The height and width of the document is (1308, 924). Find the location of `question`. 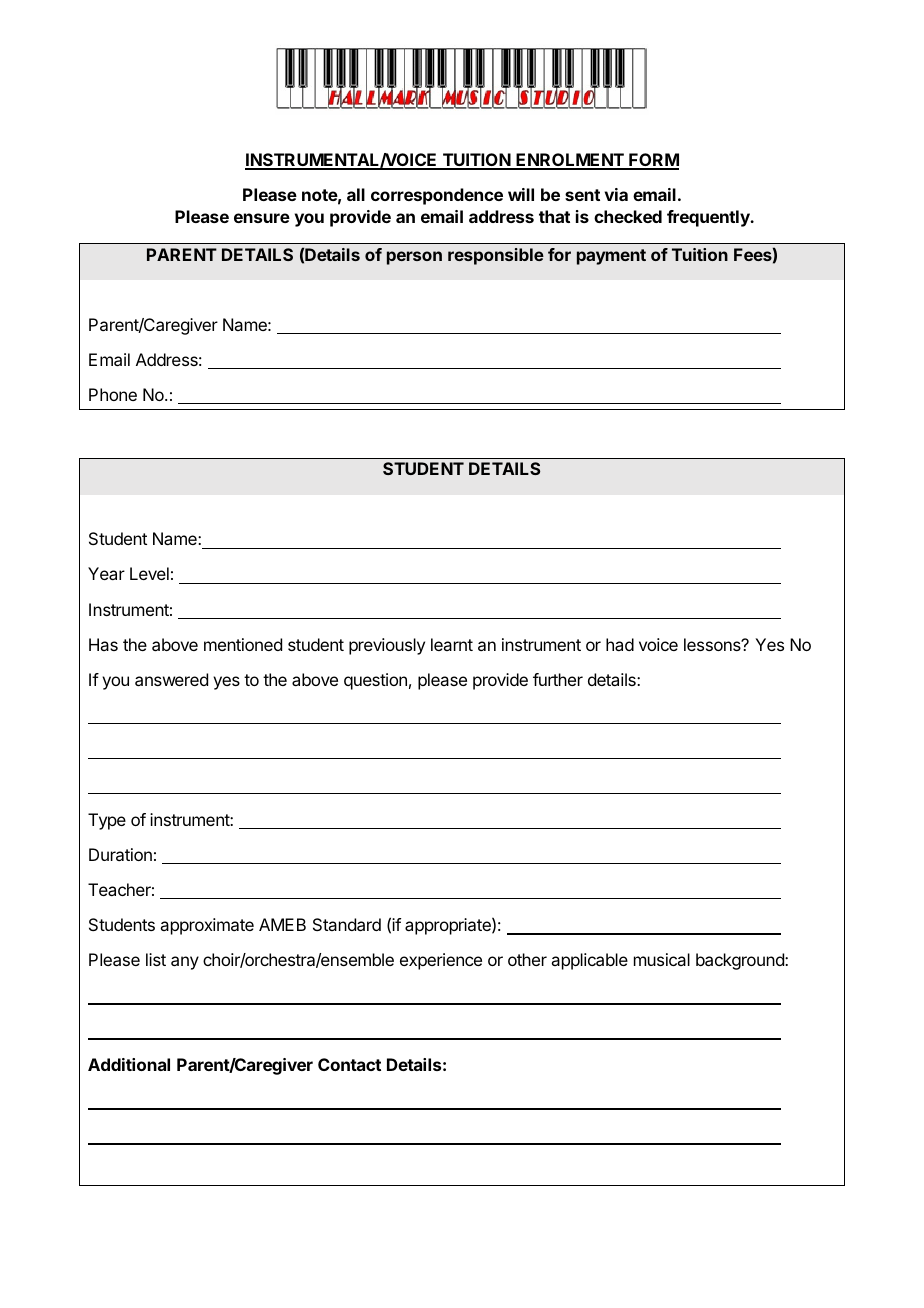

question is located at coordinates (375, 681).
